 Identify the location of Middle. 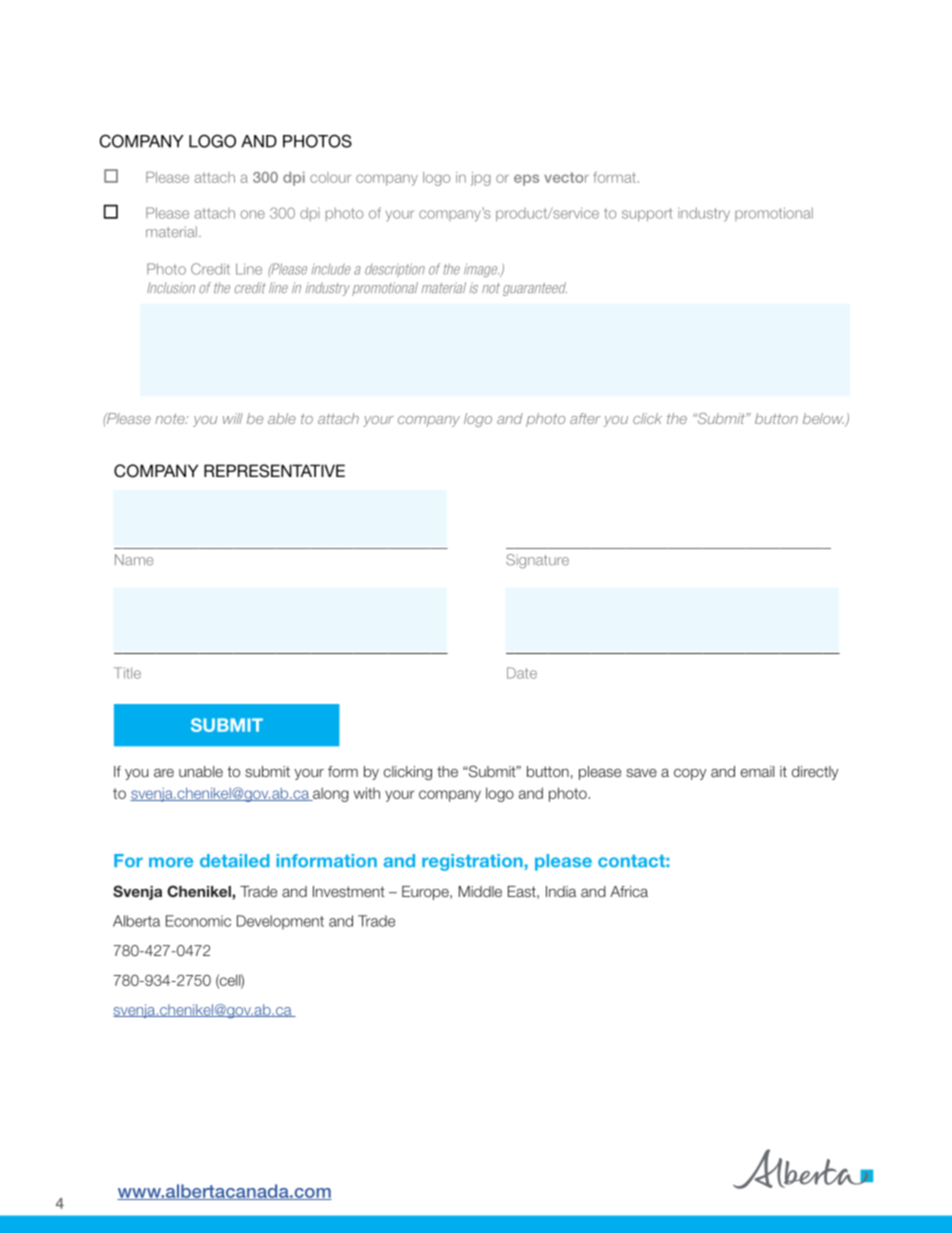
(480, 891).
